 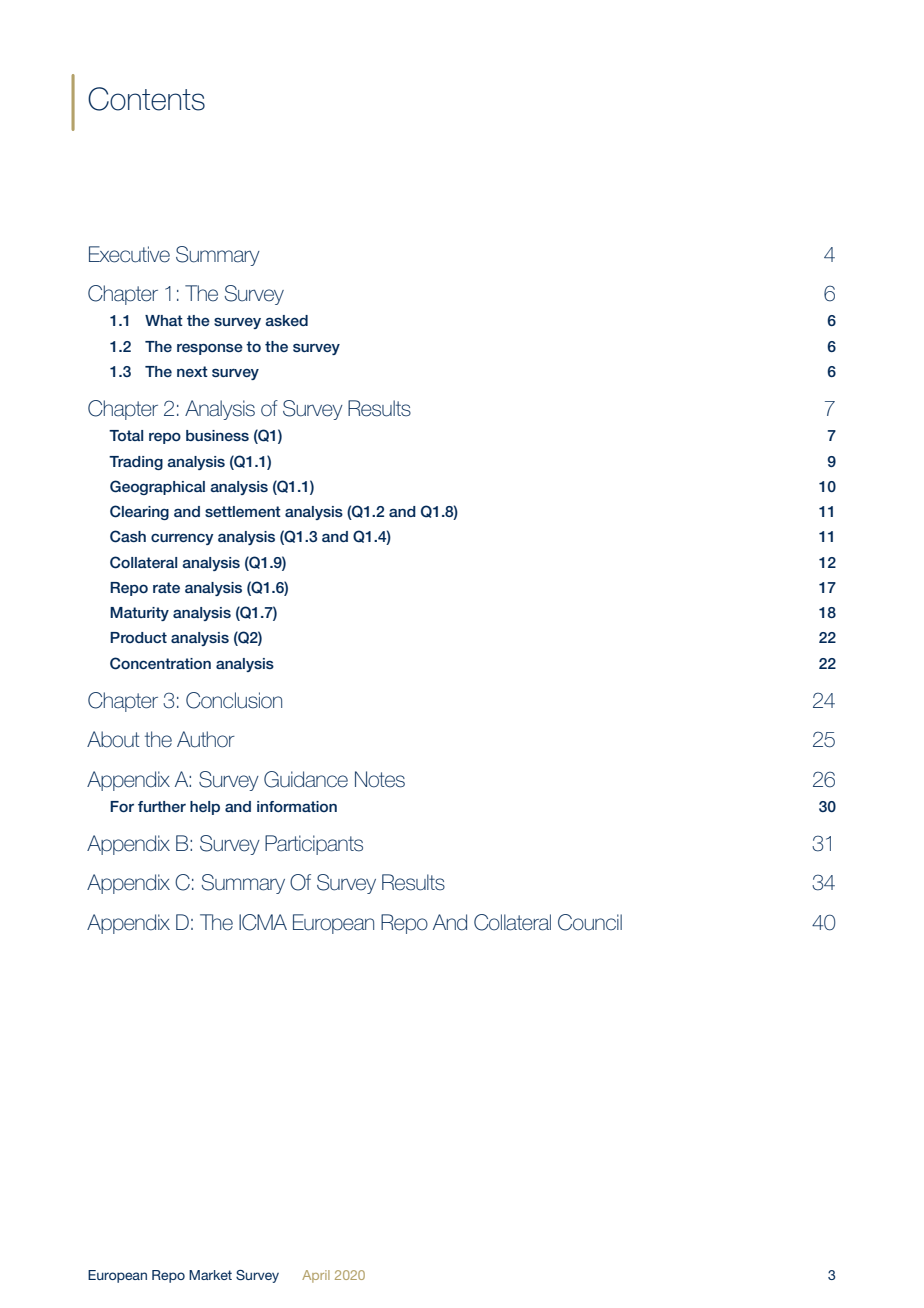 What do you see at coordinates (146, 99) in the document?
I see `Contents` at bounding box center [146, 99].
